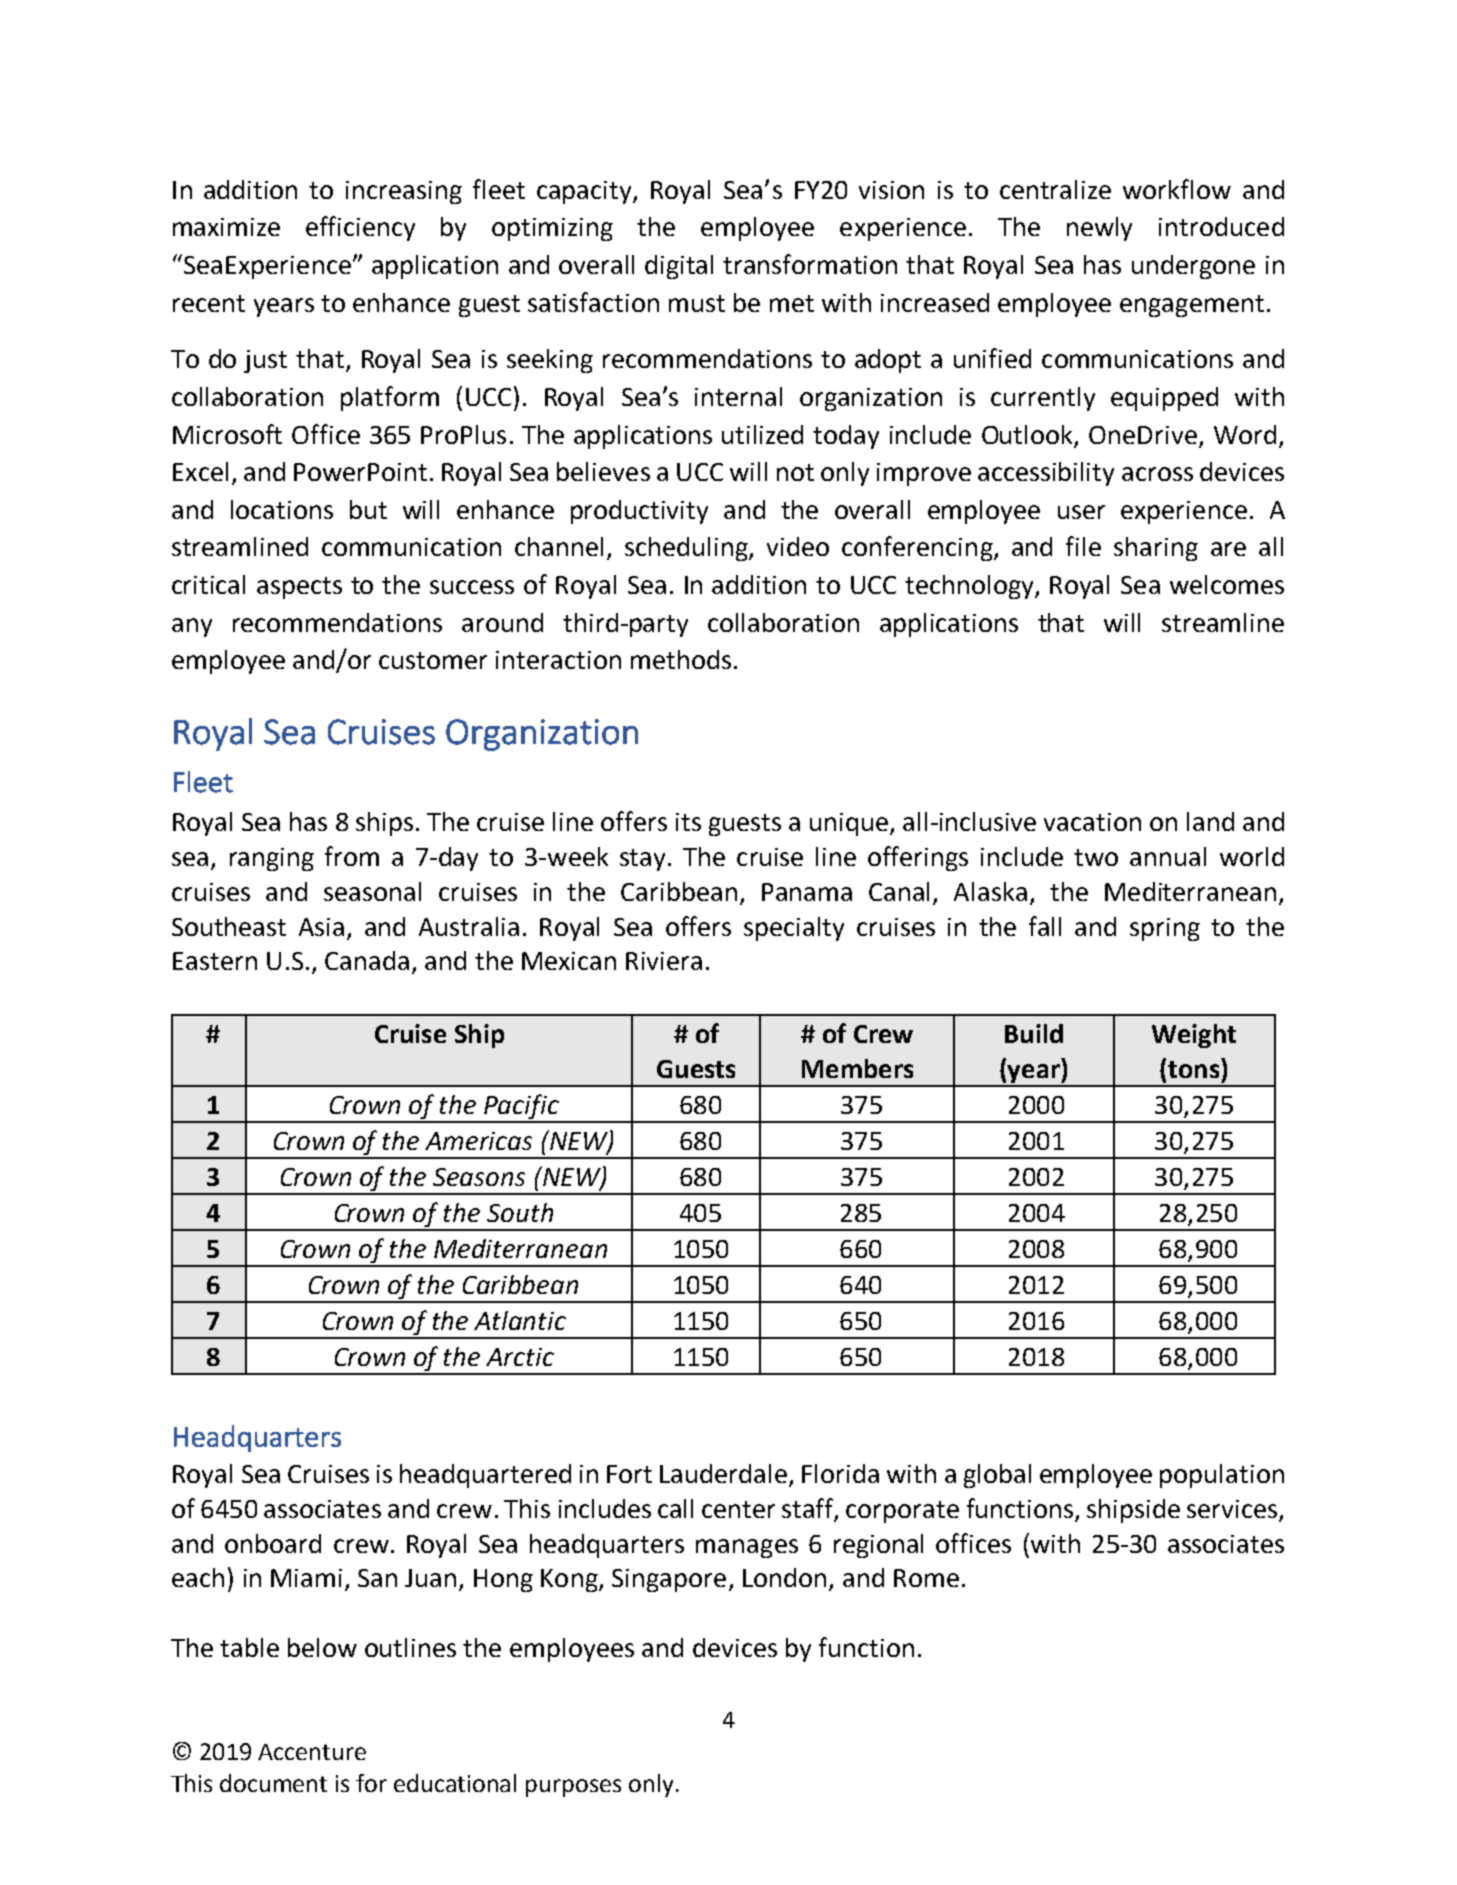 Image resolution: width=1457 pixels, height=1885 pixels. What do you see at coordinates (1099, 229) in the screenshot?
I see `newly` at bounding box center [1099, 229].
